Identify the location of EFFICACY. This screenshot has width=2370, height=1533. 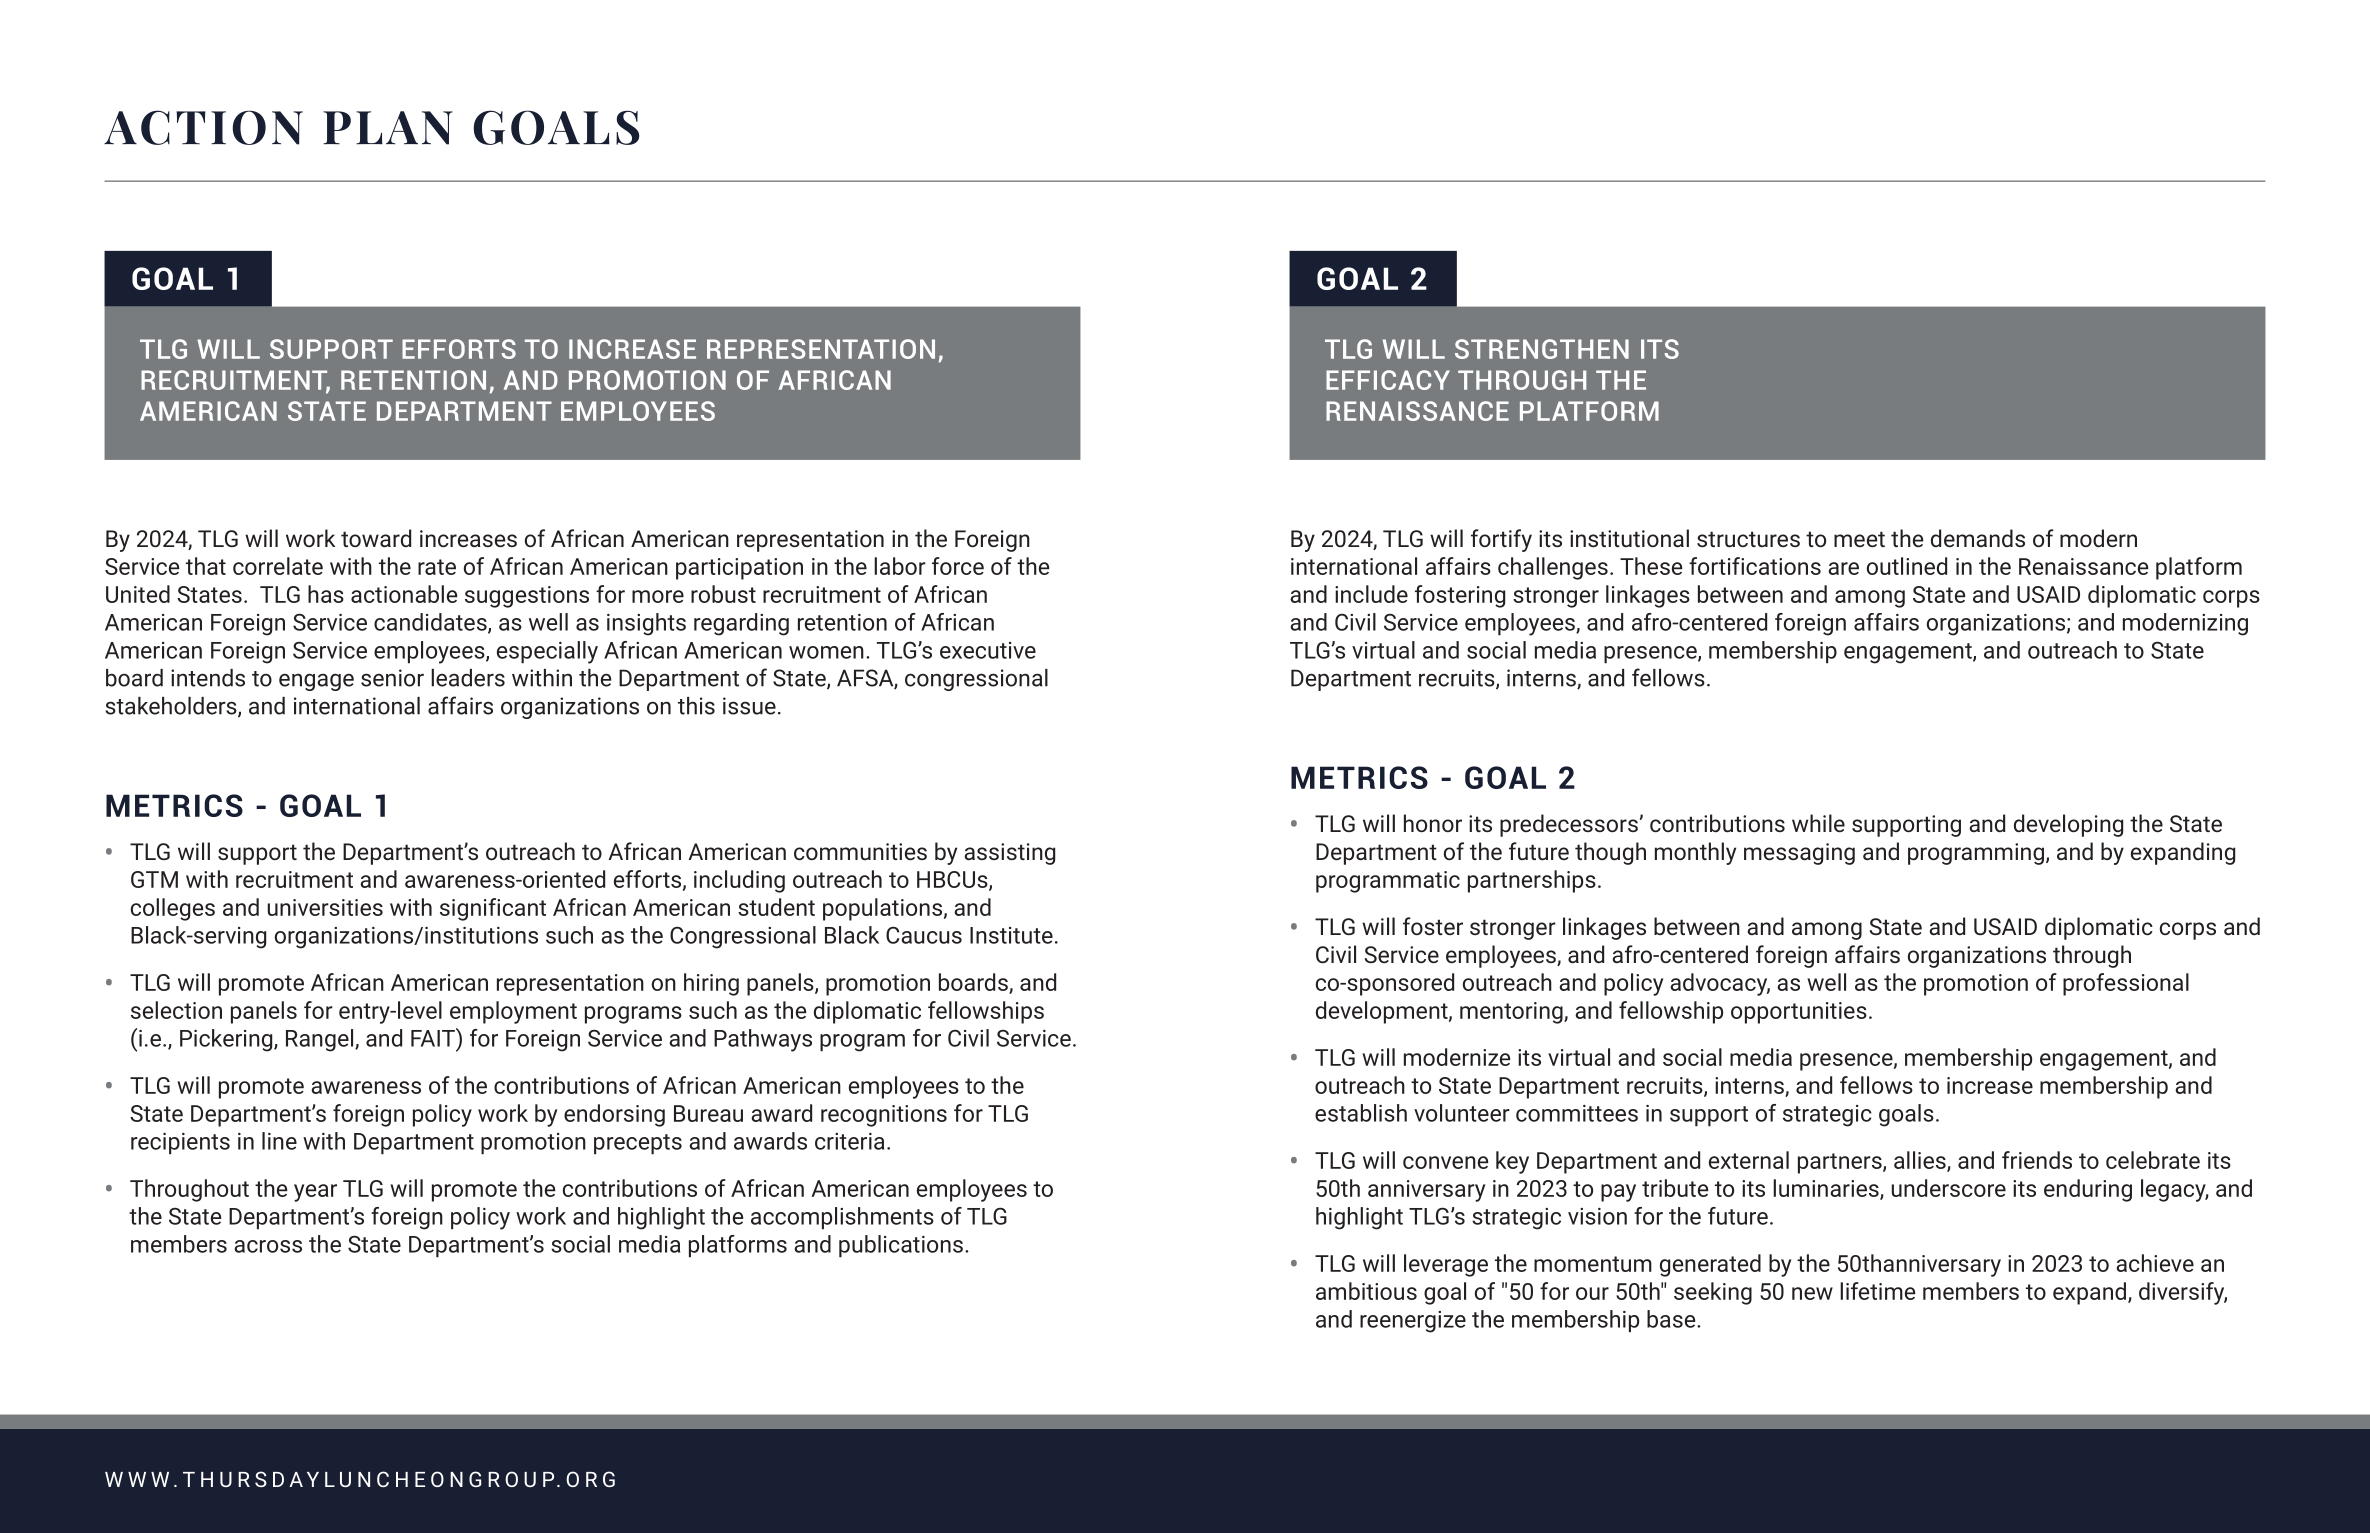
(1388, 380).
